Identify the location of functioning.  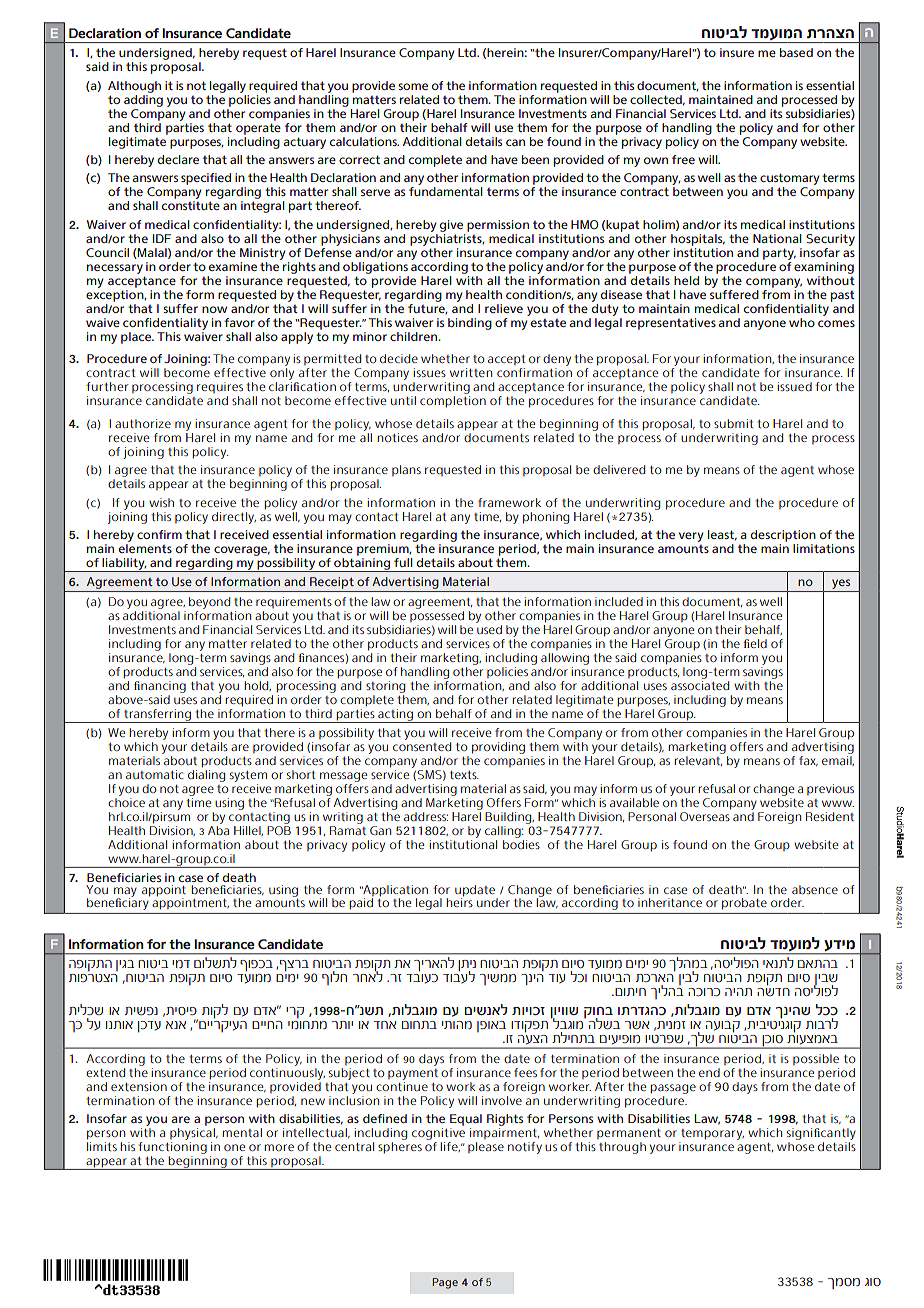
(172, 1148).
